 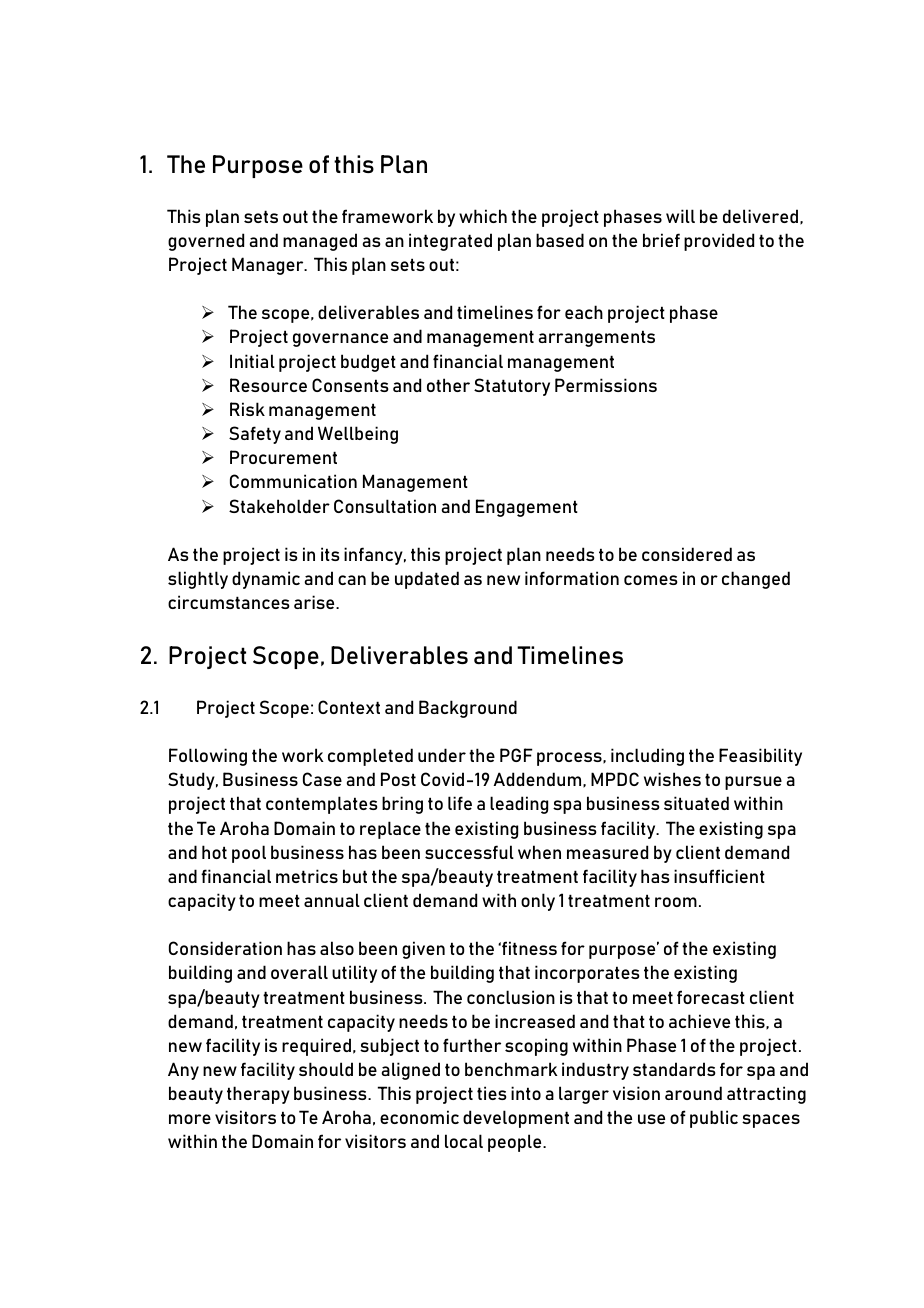 What do you see at coordinates (468, 709) in the screenshot?
I see `Background` at bounding box center [468, 709].
